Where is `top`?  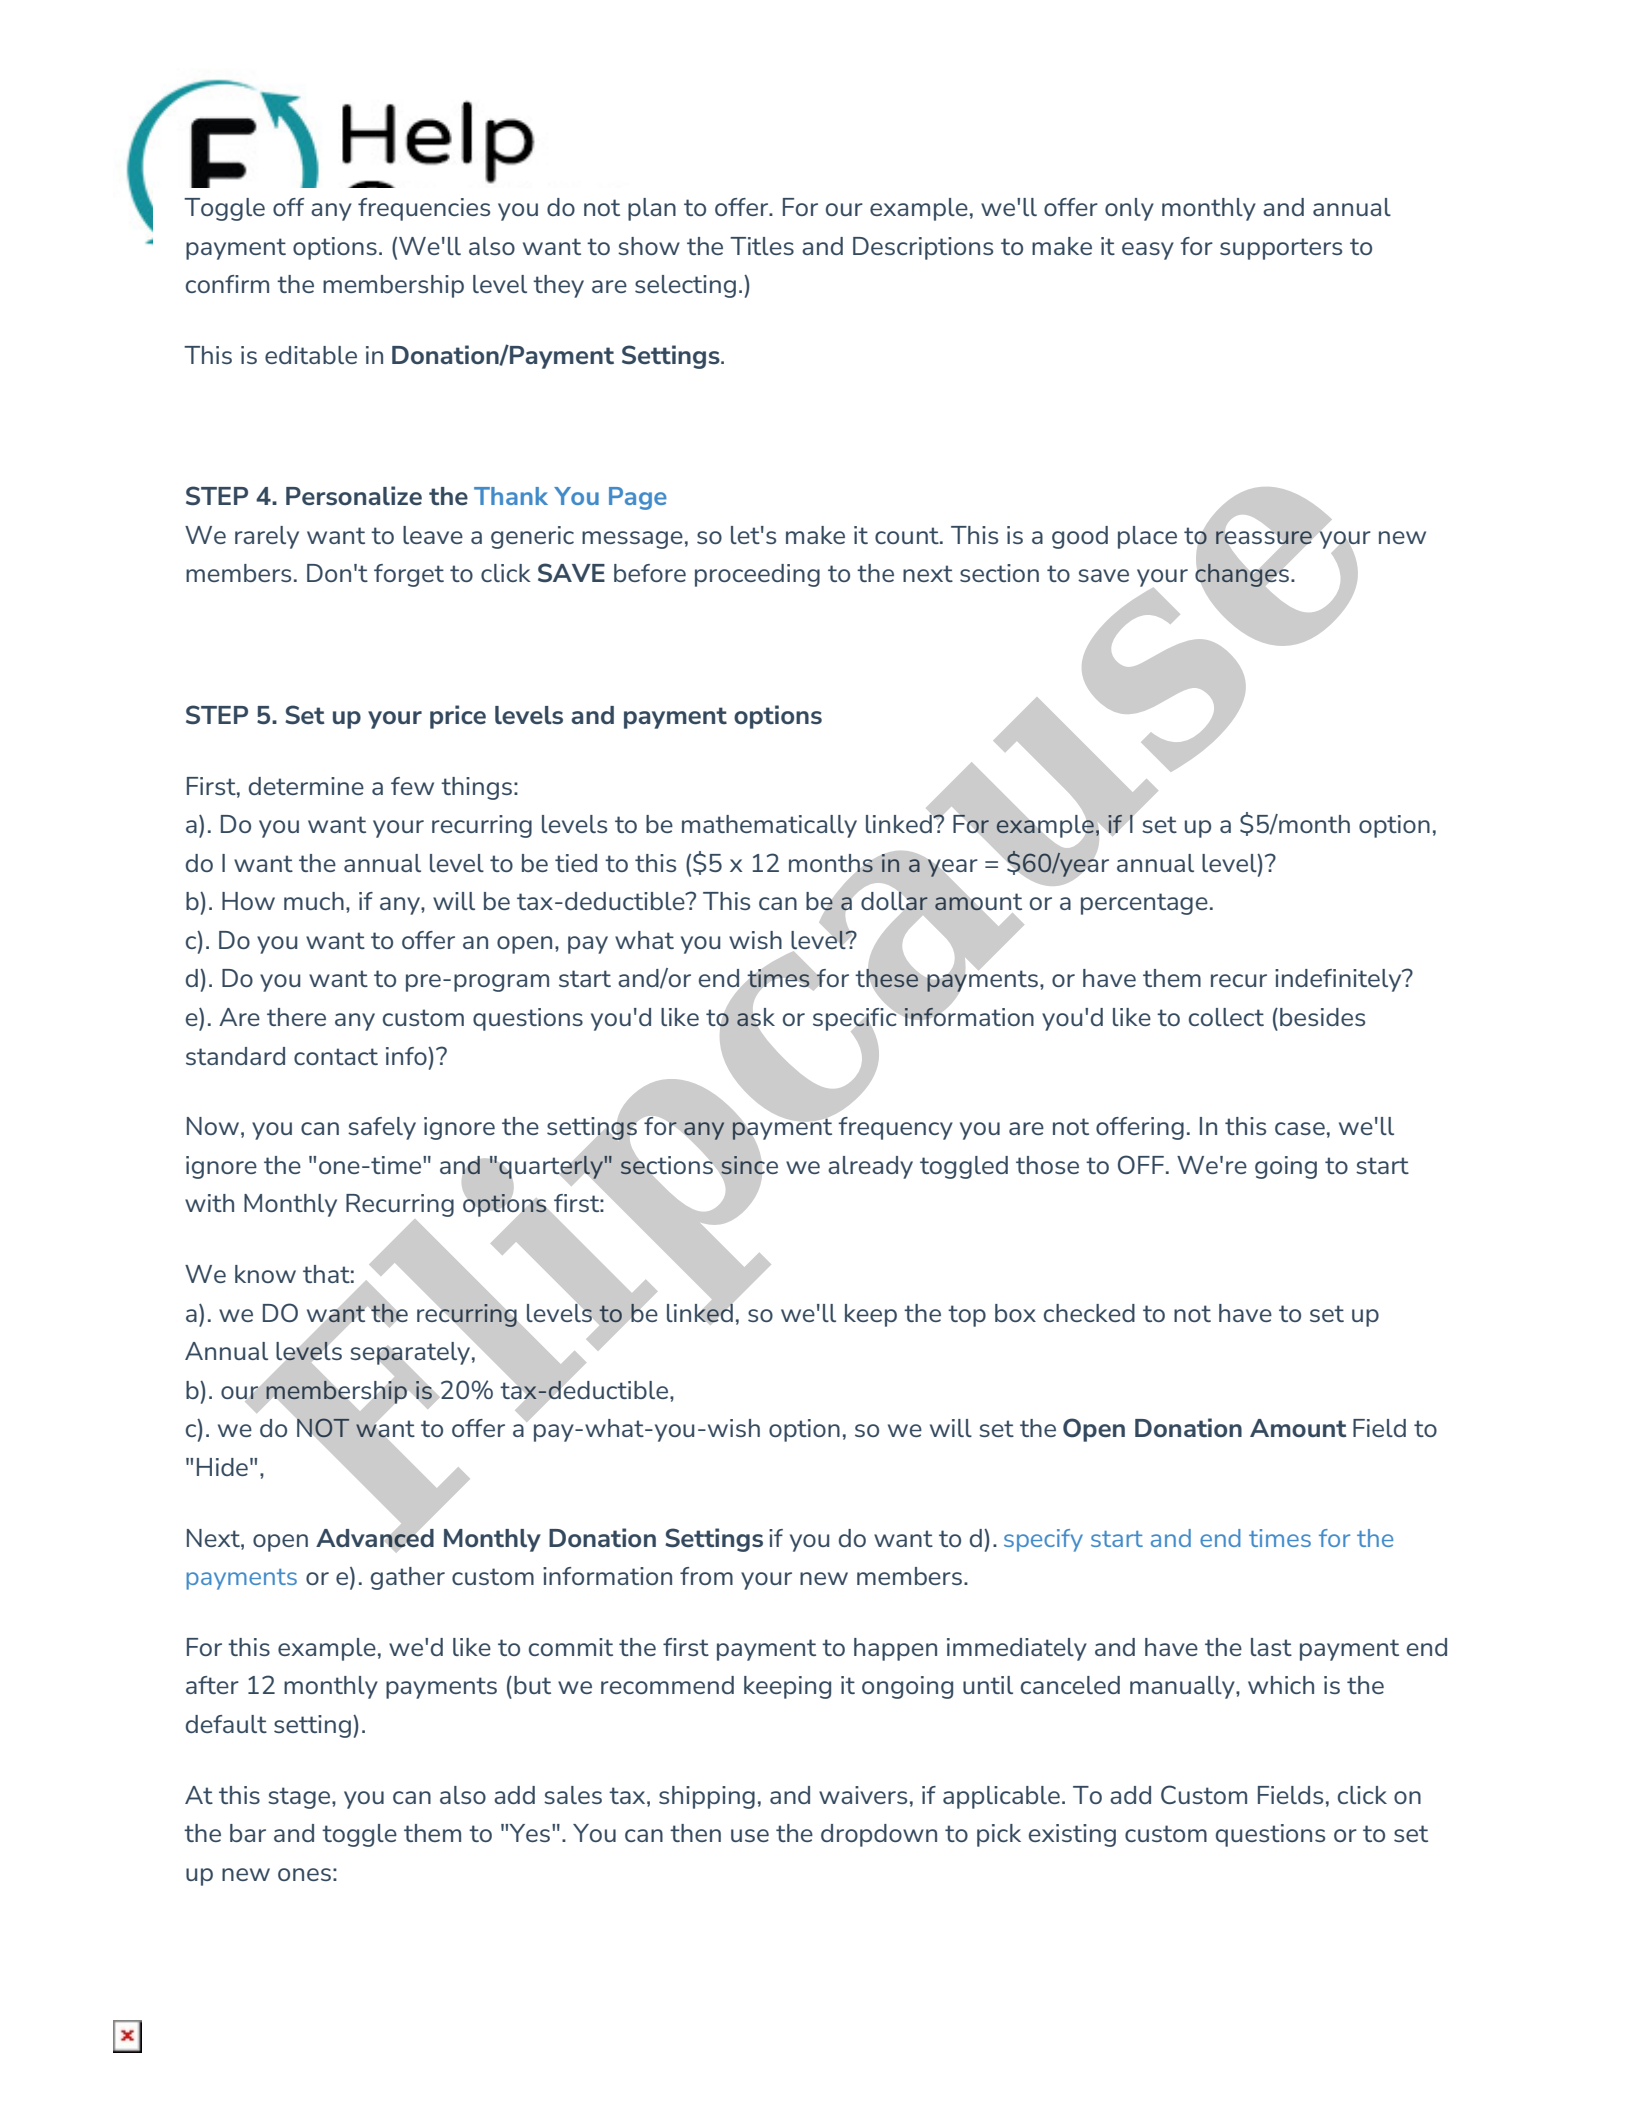 top is located at coordinates (967, 1316).
